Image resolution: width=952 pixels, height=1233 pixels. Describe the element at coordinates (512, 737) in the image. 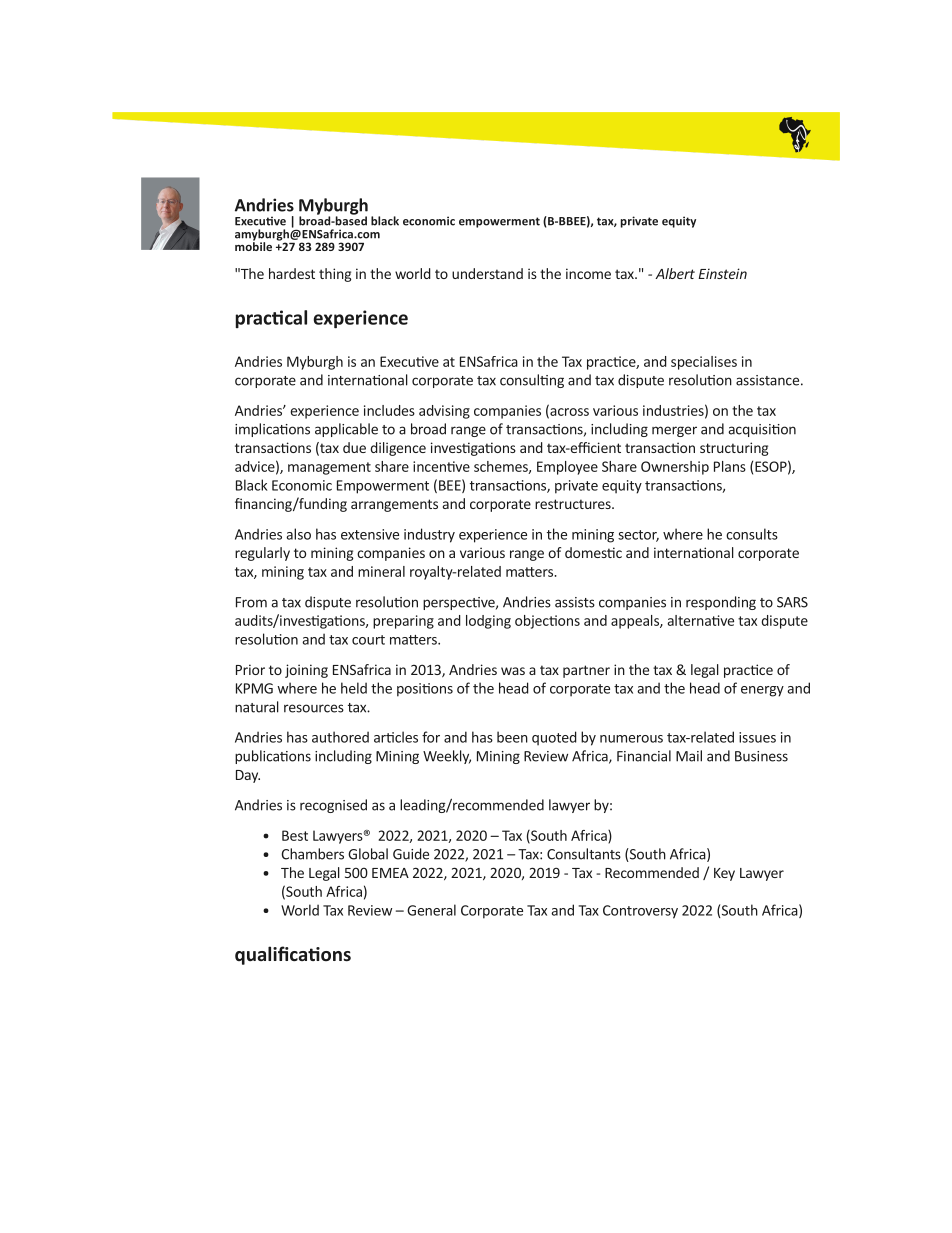

I see `been` at that location.
